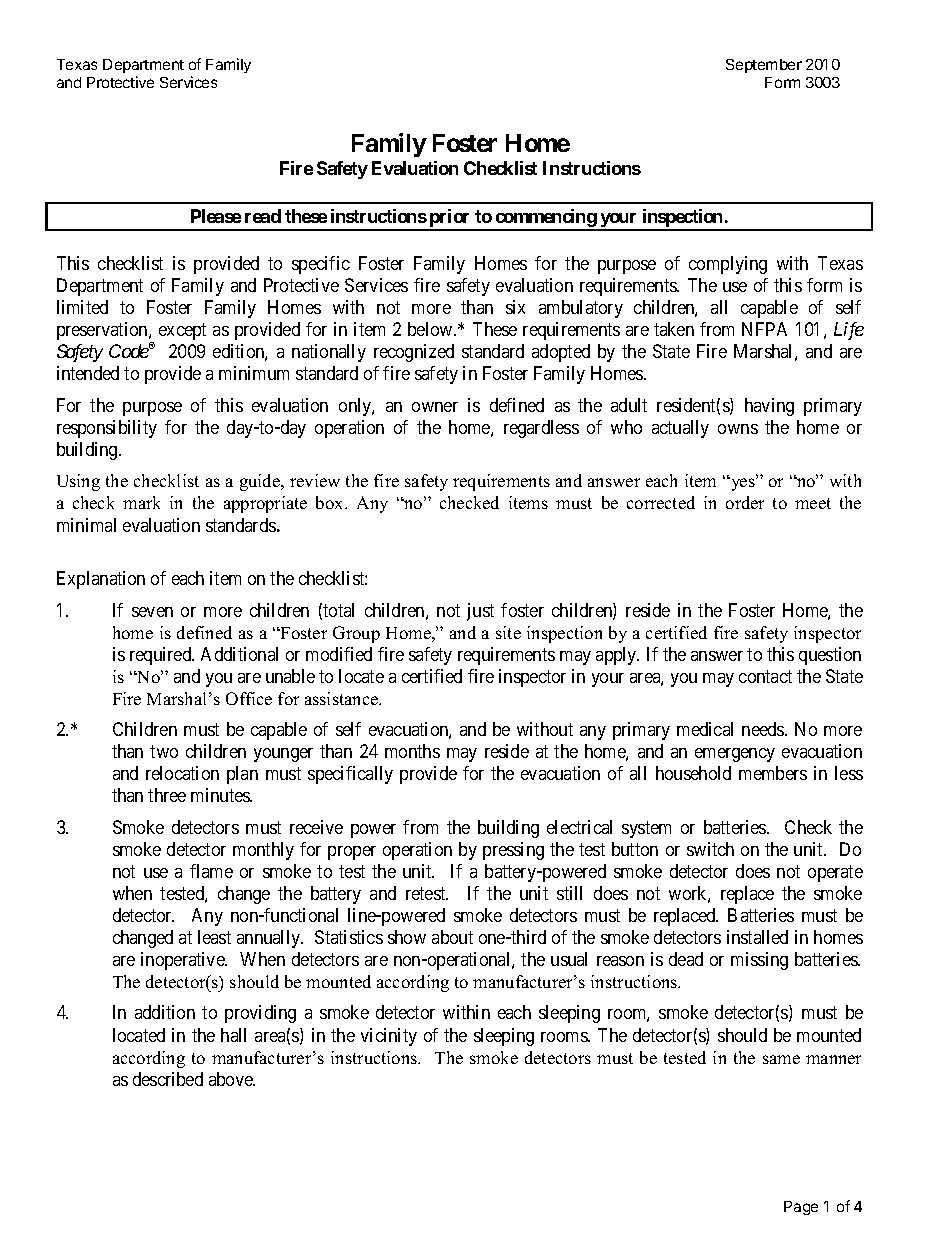 Image resolution: width=952 pixels, height=1233 pixels. What do you see at coordinates (182, 332) in the page?
I see `except` at bounding box center [182, 332].
